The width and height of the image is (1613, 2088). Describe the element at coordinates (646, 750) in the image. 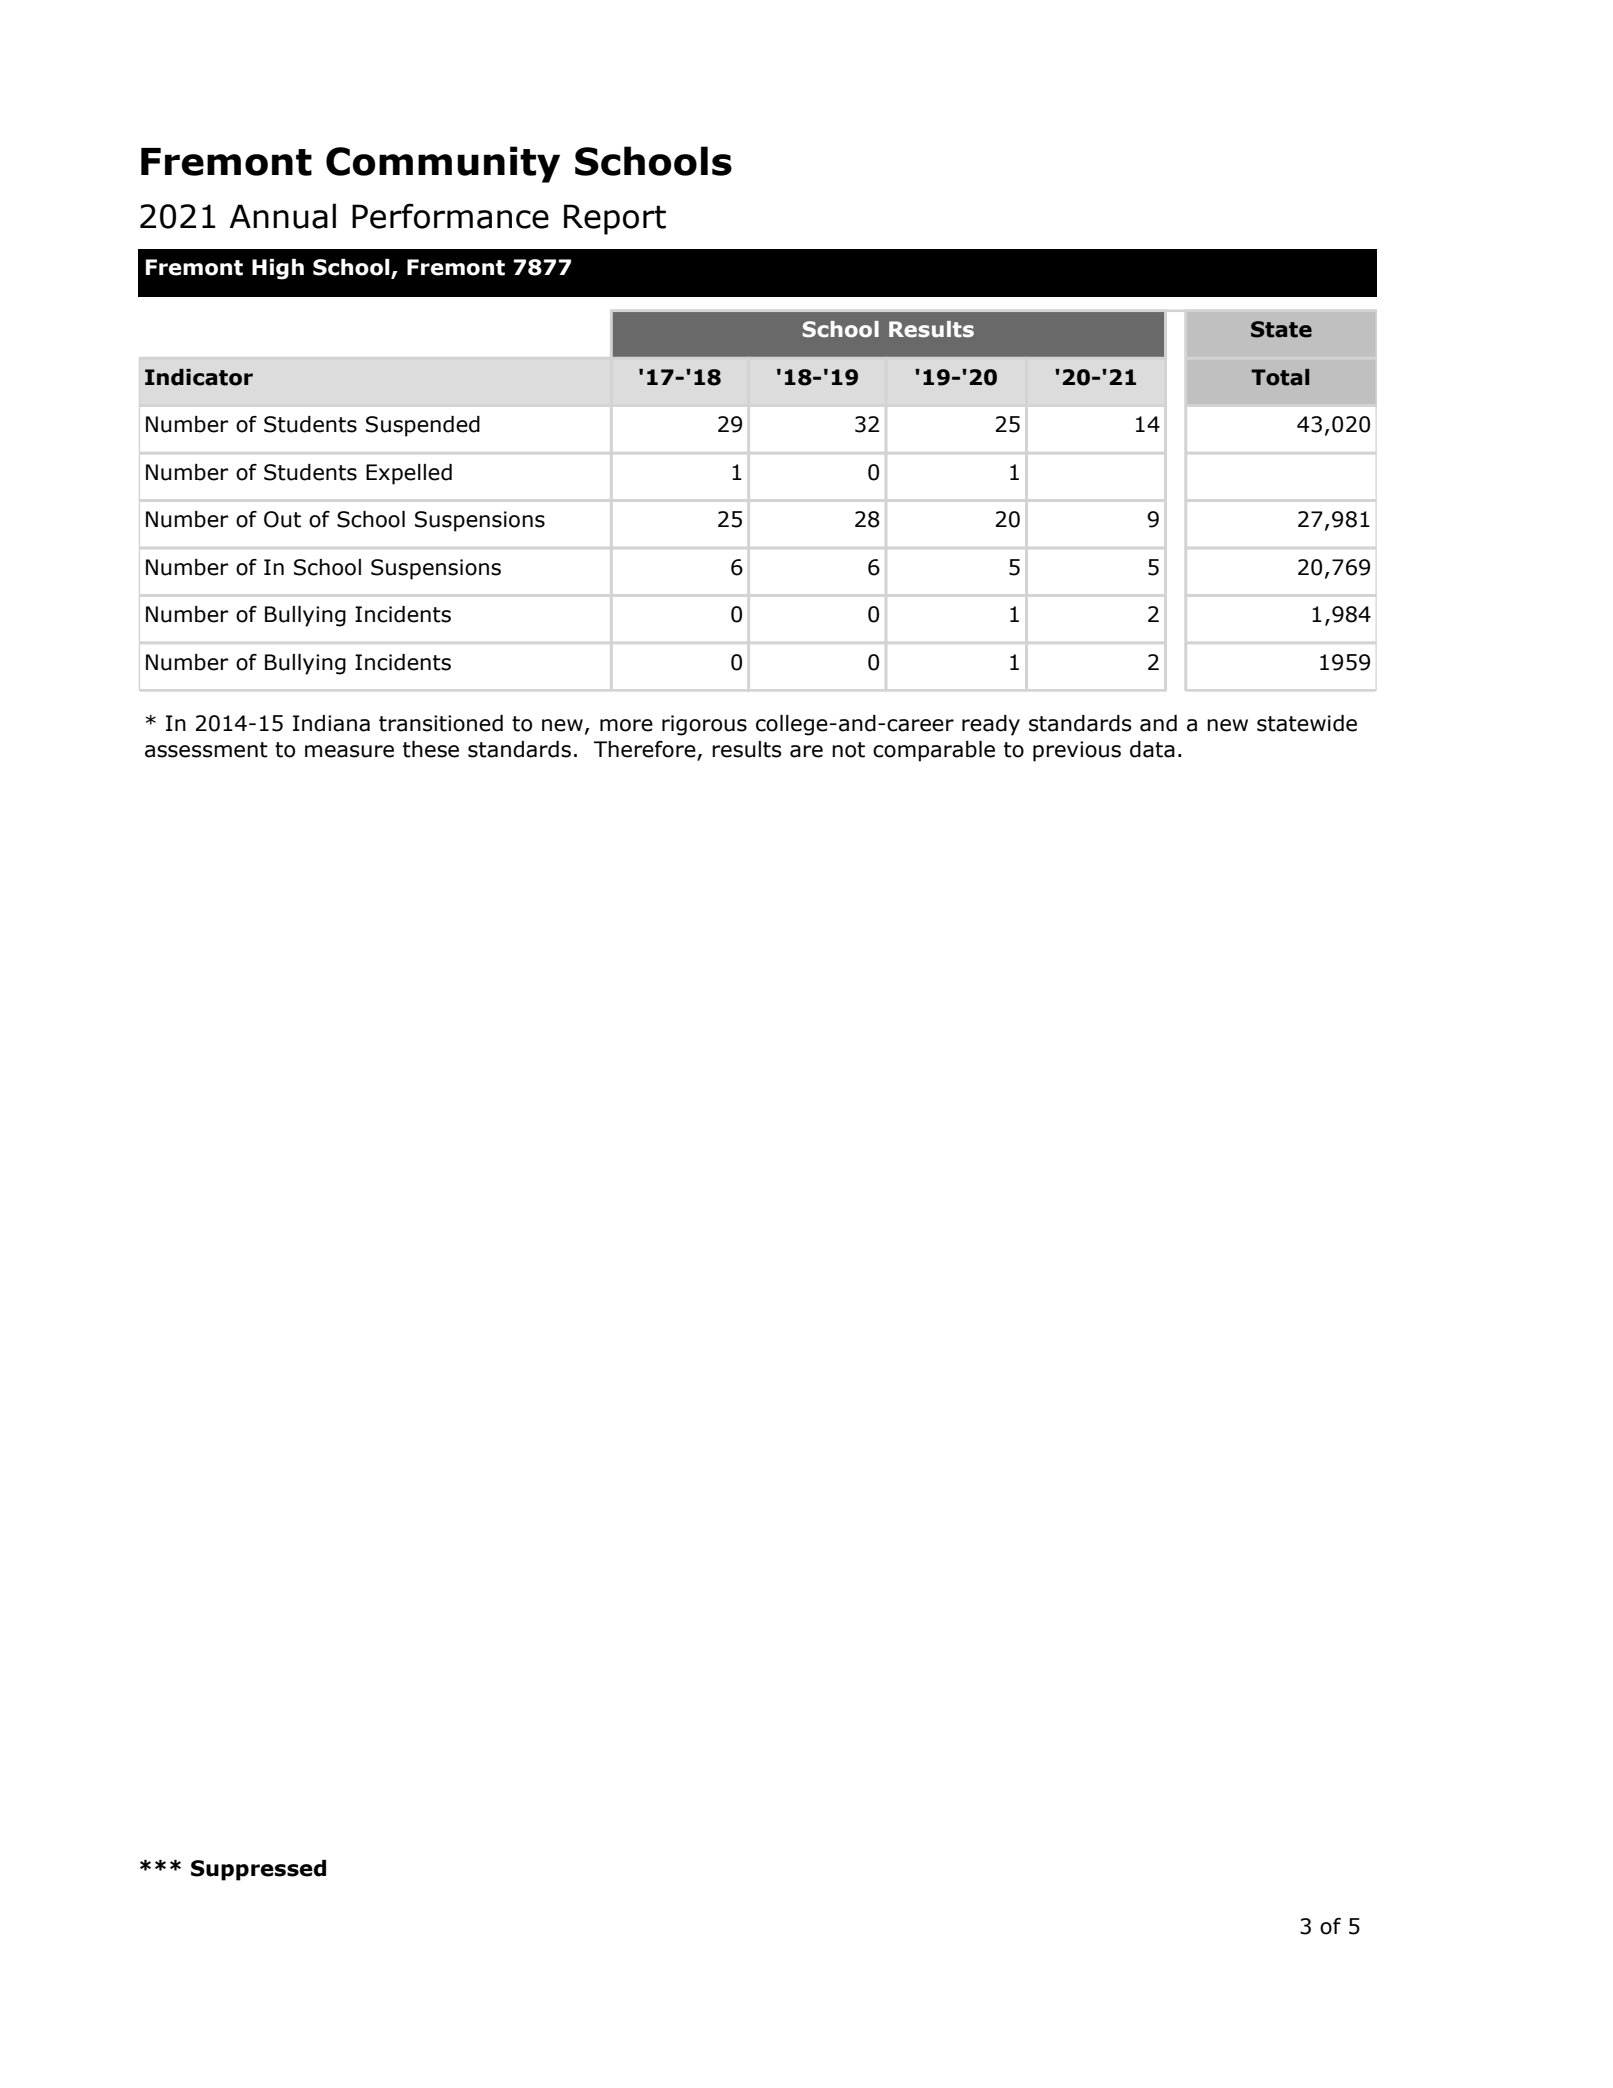

I see `Therefore` at that location.
